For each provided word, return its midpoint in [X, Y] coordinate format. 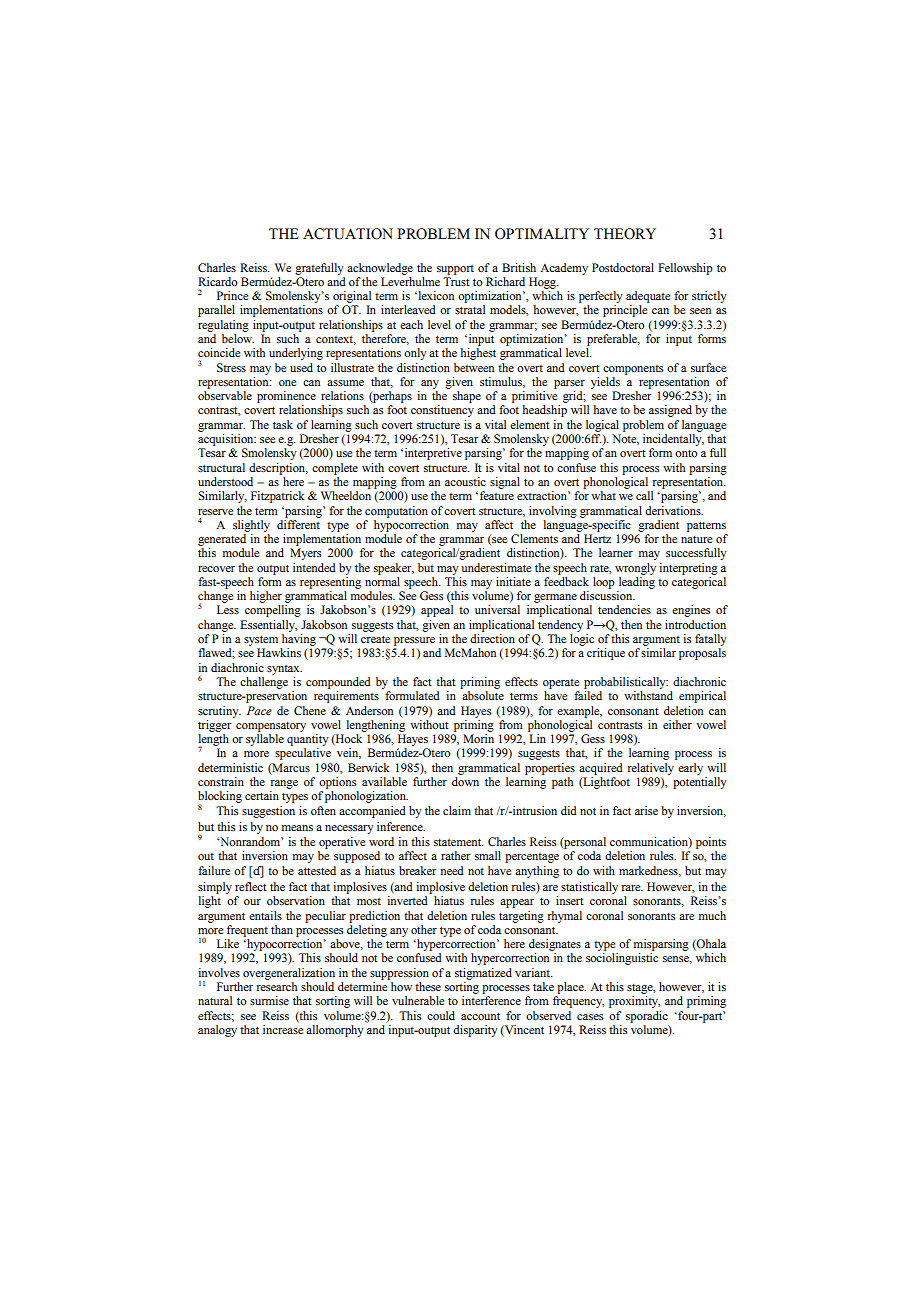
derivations [674, 510]
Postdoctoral [623, 267]
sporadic [647, 1017]
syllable [265, 740]
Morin [478, 738]
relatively [651, 769]
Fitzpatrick [278, 497]
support [455, 270]
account [480, 1016]
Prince [232, 295]
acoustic [465, 481]
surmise [269, 1000]
